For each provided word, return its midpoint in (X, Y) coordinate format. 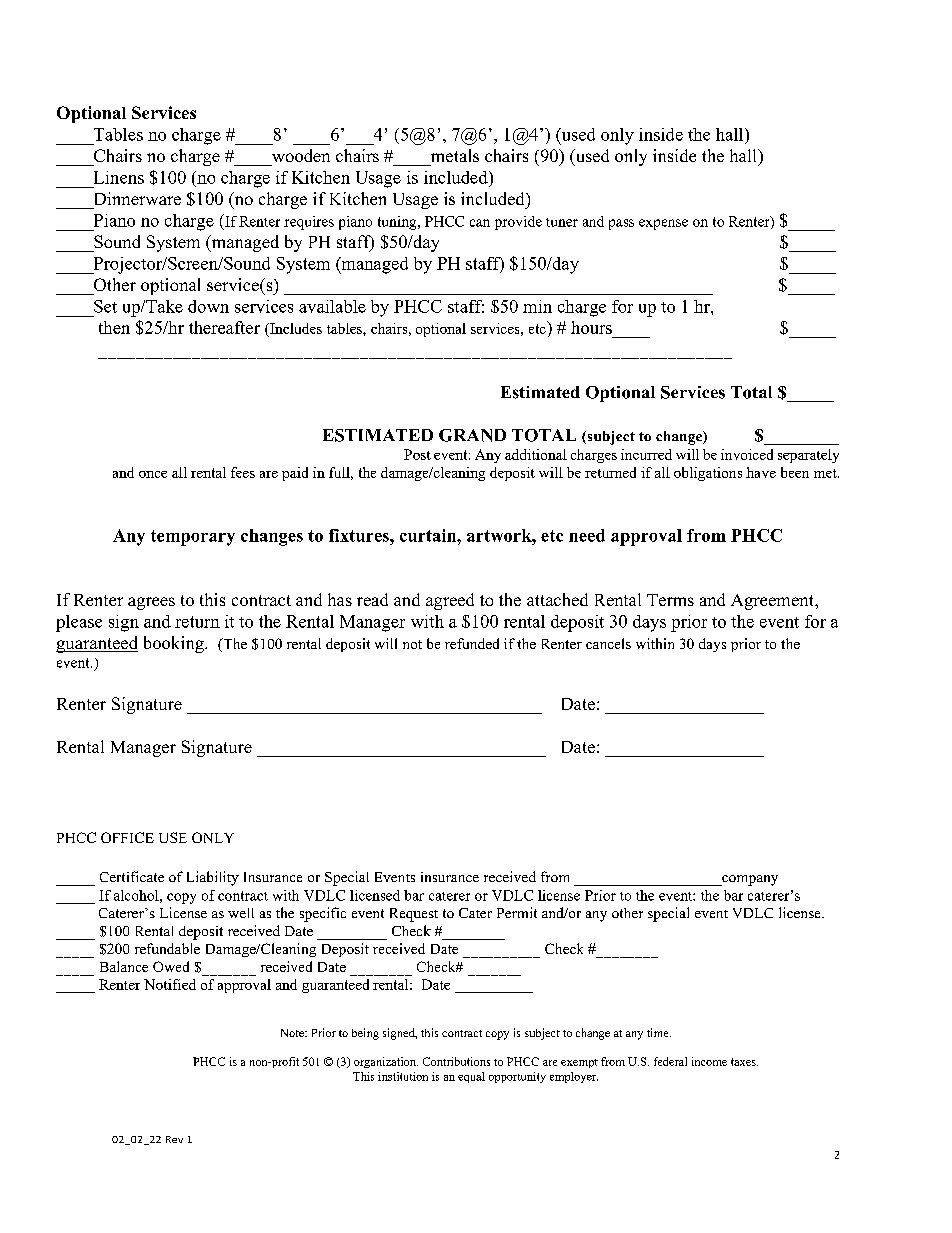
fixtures (360, 535)
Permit (517, 912)
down (208, 306)
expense (663, 224)
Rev (174, 1139)
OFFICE (127, 837)
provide (518, 223)
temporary (193, 538)
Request (414, 915)
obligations (708, 474)
